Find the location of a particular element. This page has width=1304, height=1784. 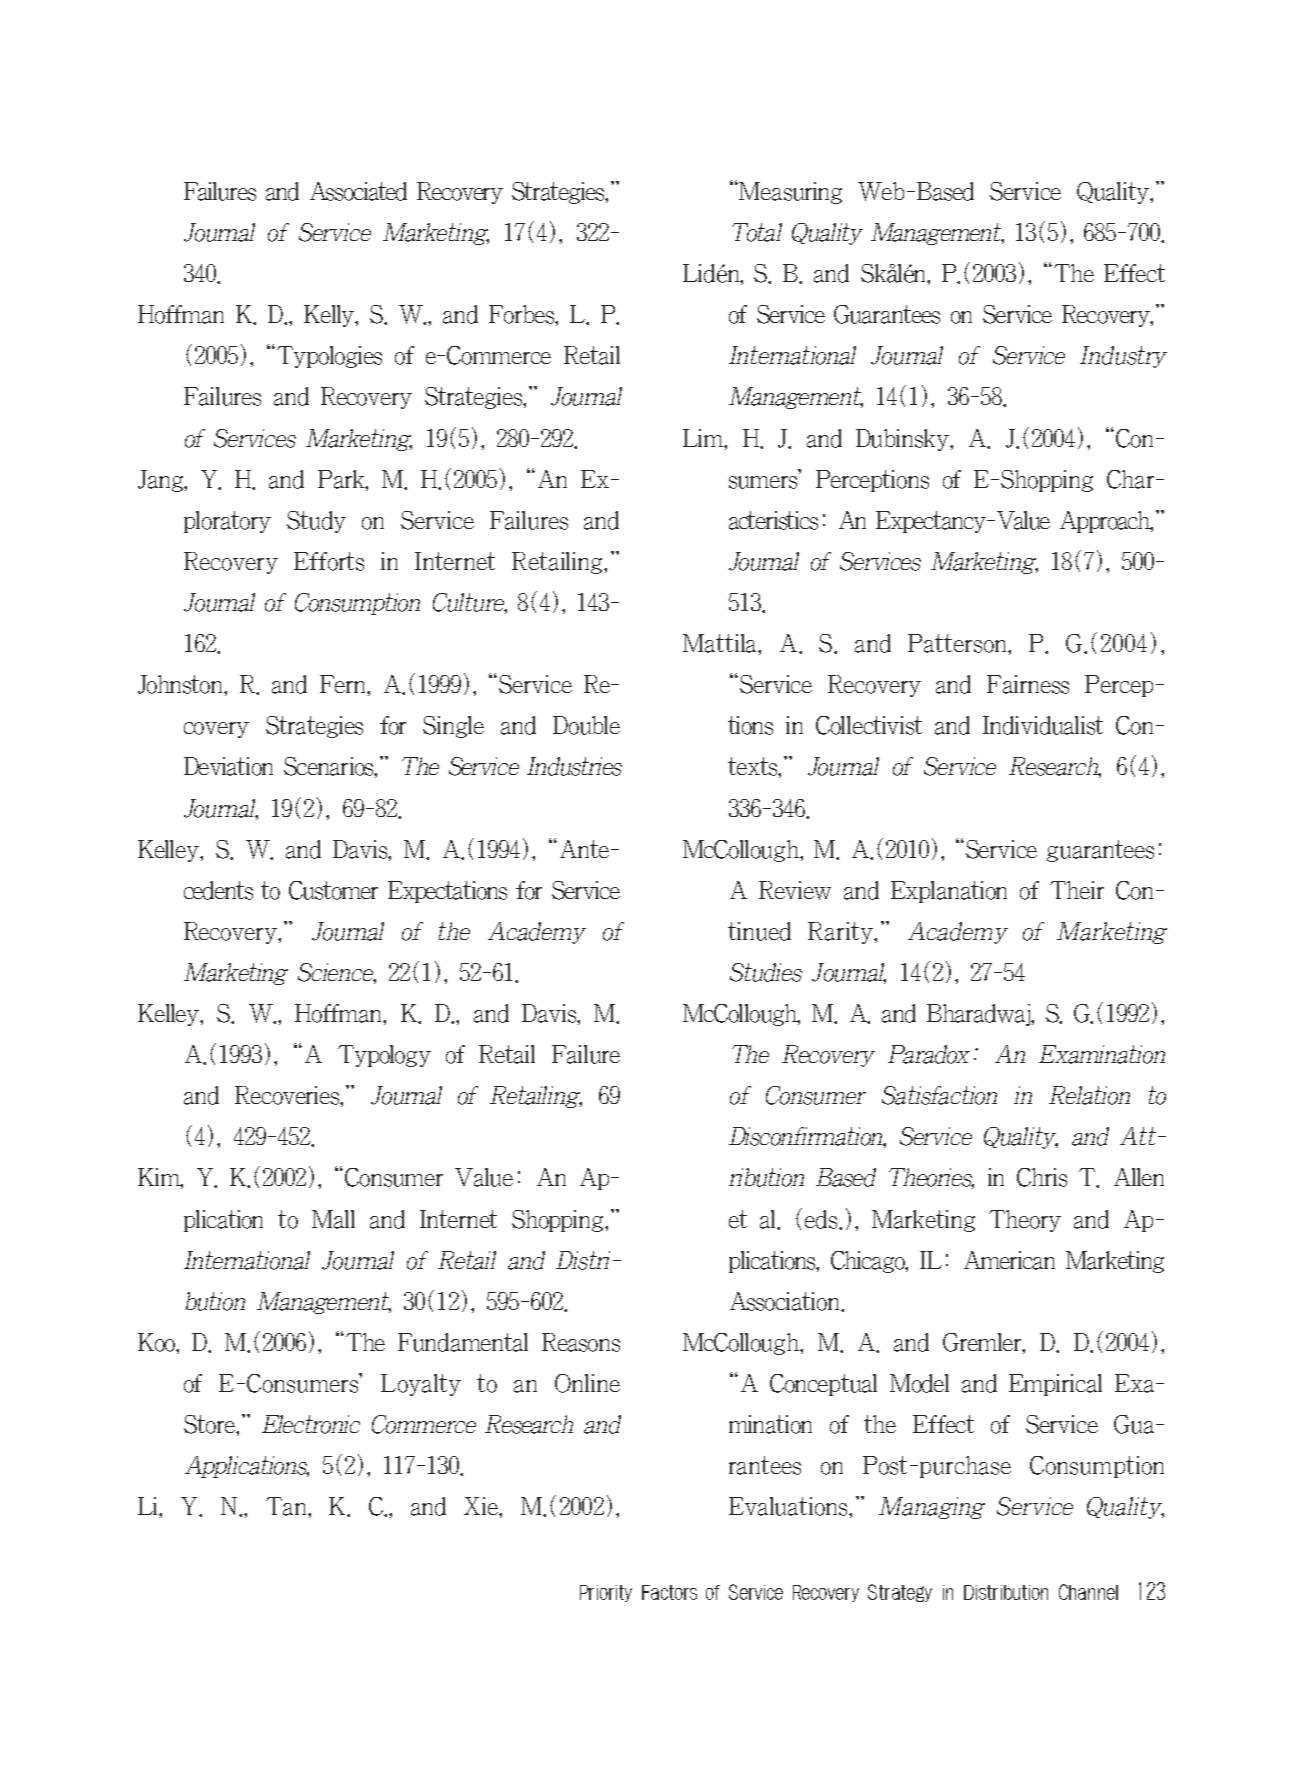

Lim is located at coordinates (704, 438).
